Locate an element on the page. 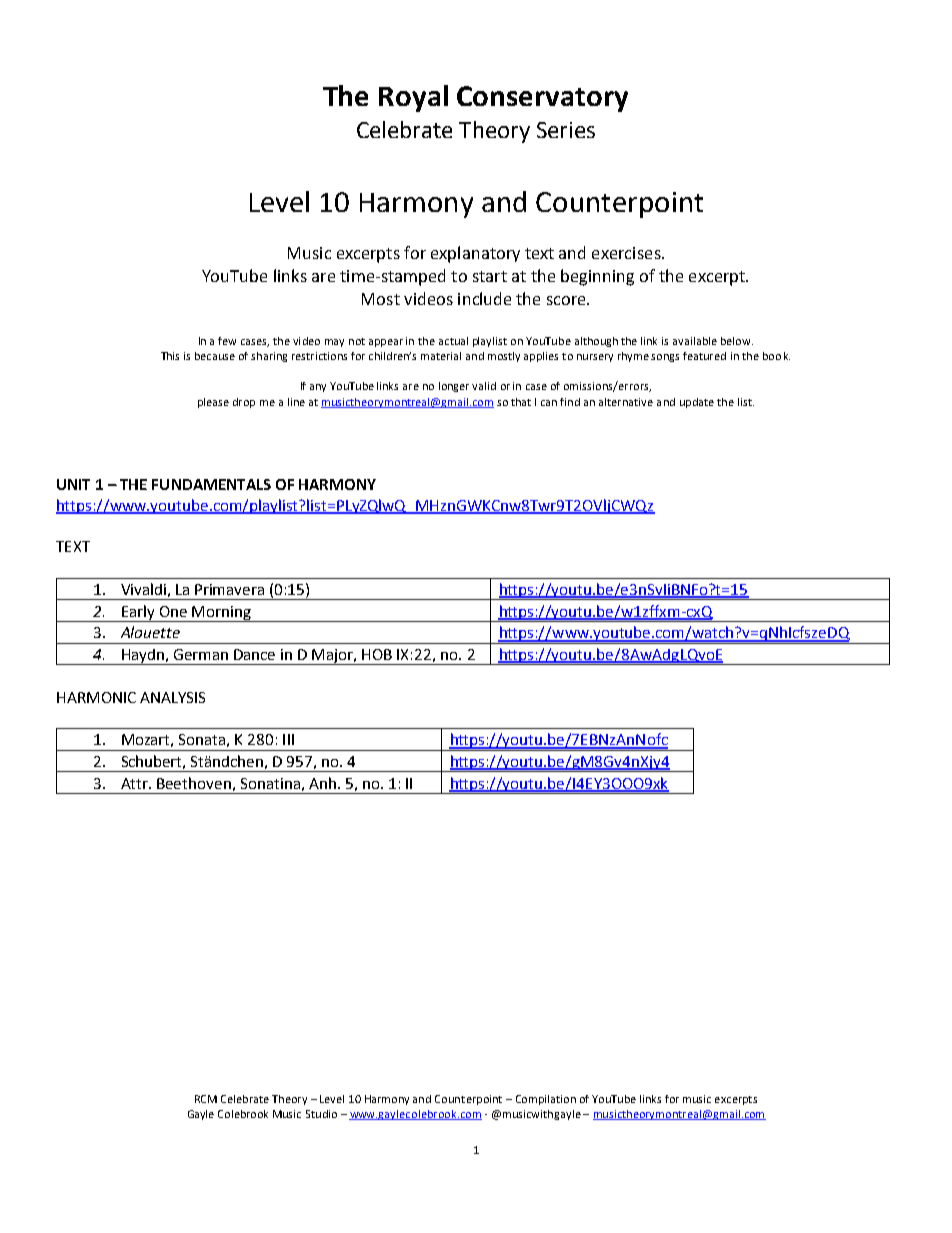 The image size is (952, 1233). Anh is located at coordinates (322, 783).
